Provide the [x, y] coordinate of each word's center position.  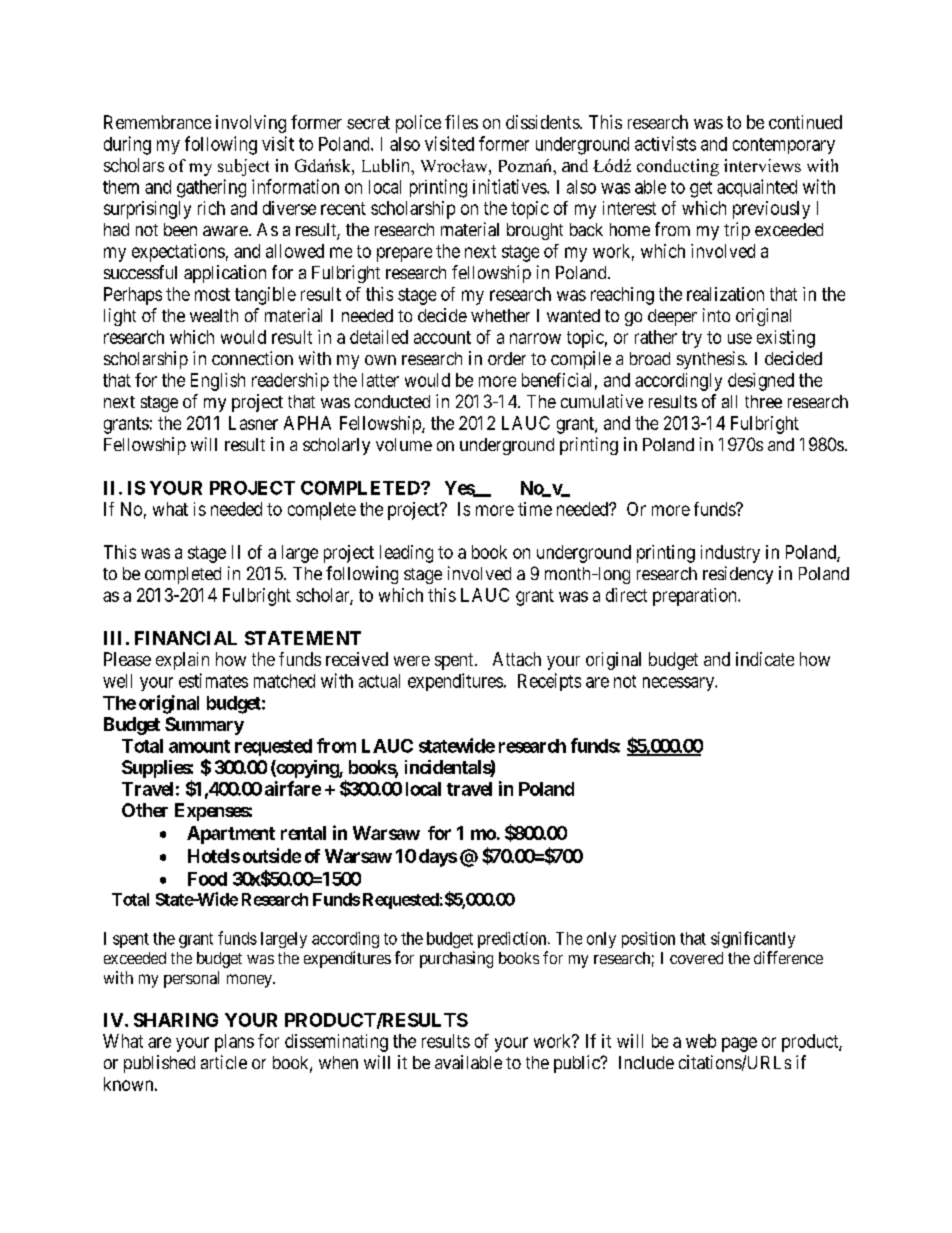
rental [303, 833]
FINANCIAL [186, 638]
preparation [696, 597]
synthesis [711, 360]
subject [243, 167]
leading [406, 554]
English [218, 382]
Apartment [231, 835]
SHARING [176, 1020]
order [507, 358]
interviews [762, 165]
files [461, 122]
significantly [753, 939]
